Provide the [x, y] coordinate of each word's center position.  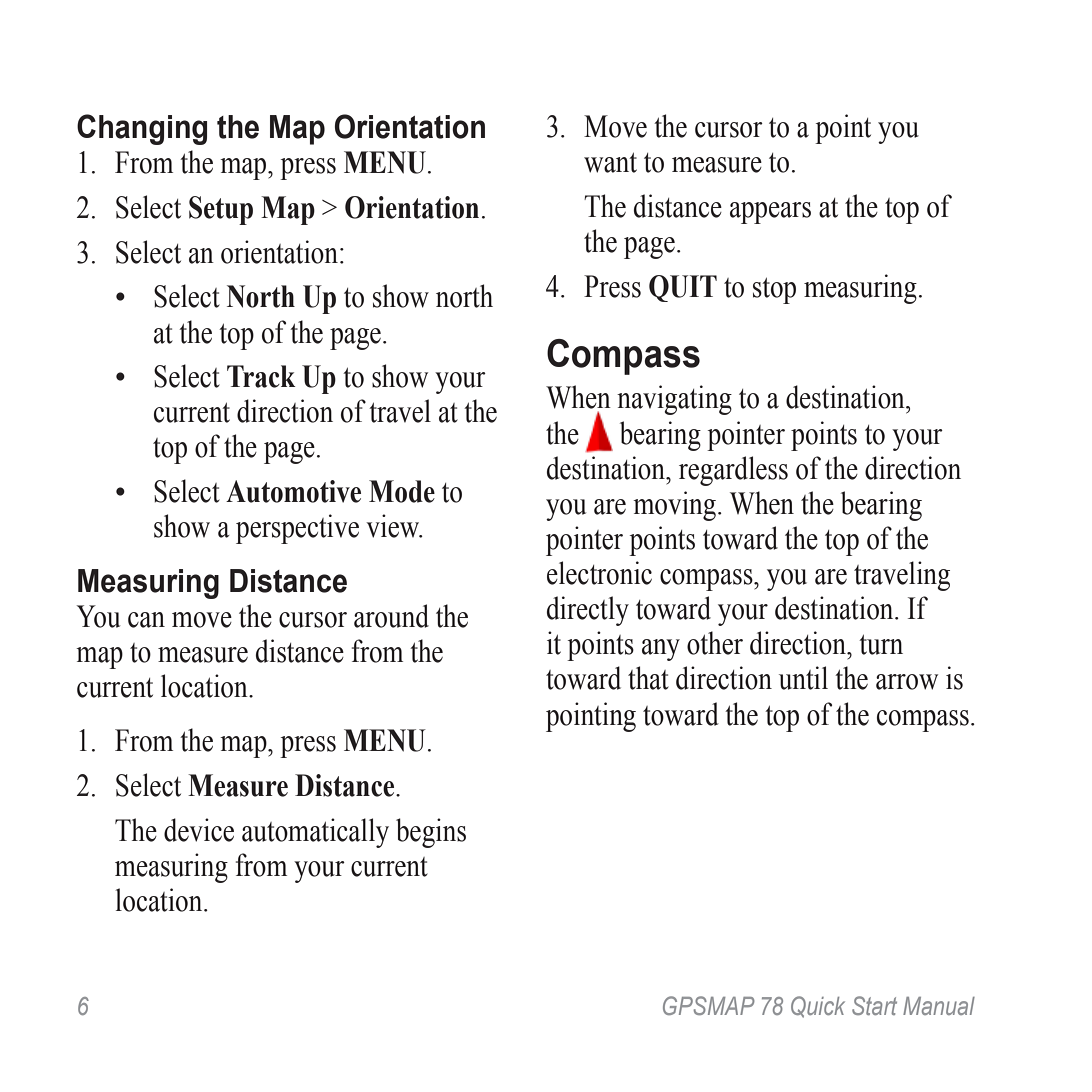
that [648, 678]
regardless [733, 471]
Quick [818, 1007]
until [803, 678]
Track [261, 376]
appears [770, 213]
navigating [674, 400]
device [199, 830]
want [610, 162]
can [146, 620]
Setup [221, 210]
